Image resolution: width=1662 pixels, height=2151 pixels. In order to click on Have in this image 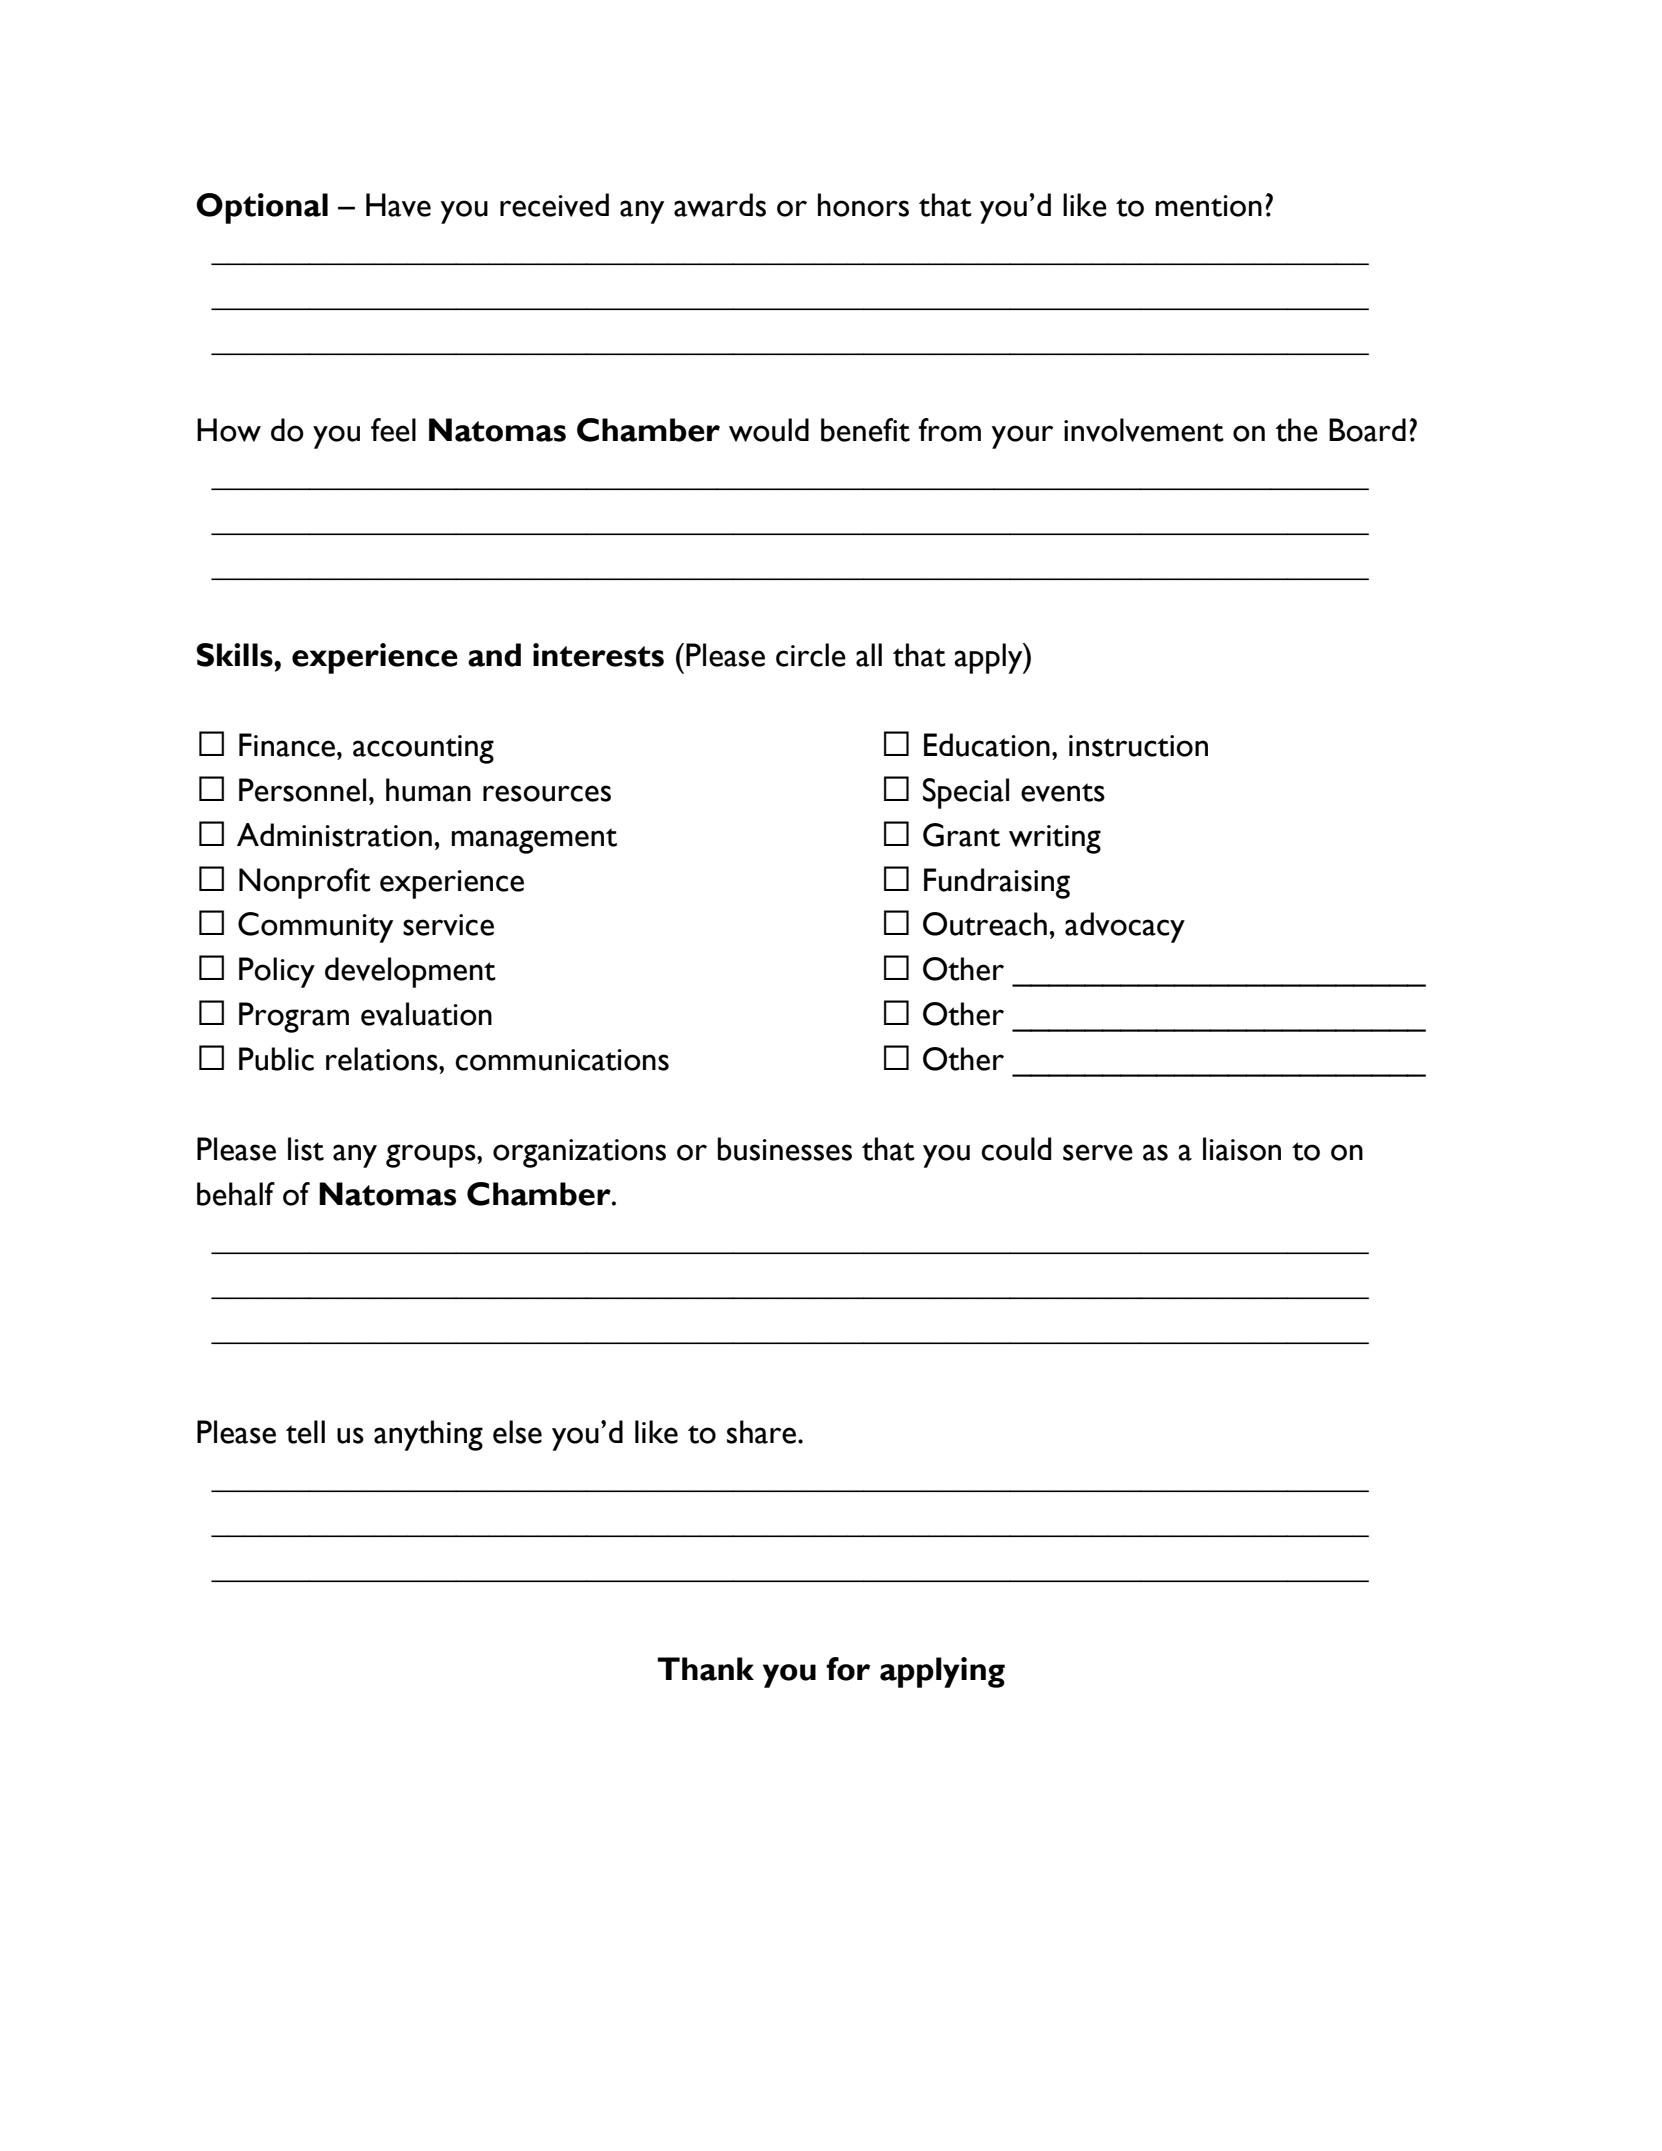, I will do `click(398, 205)`.
